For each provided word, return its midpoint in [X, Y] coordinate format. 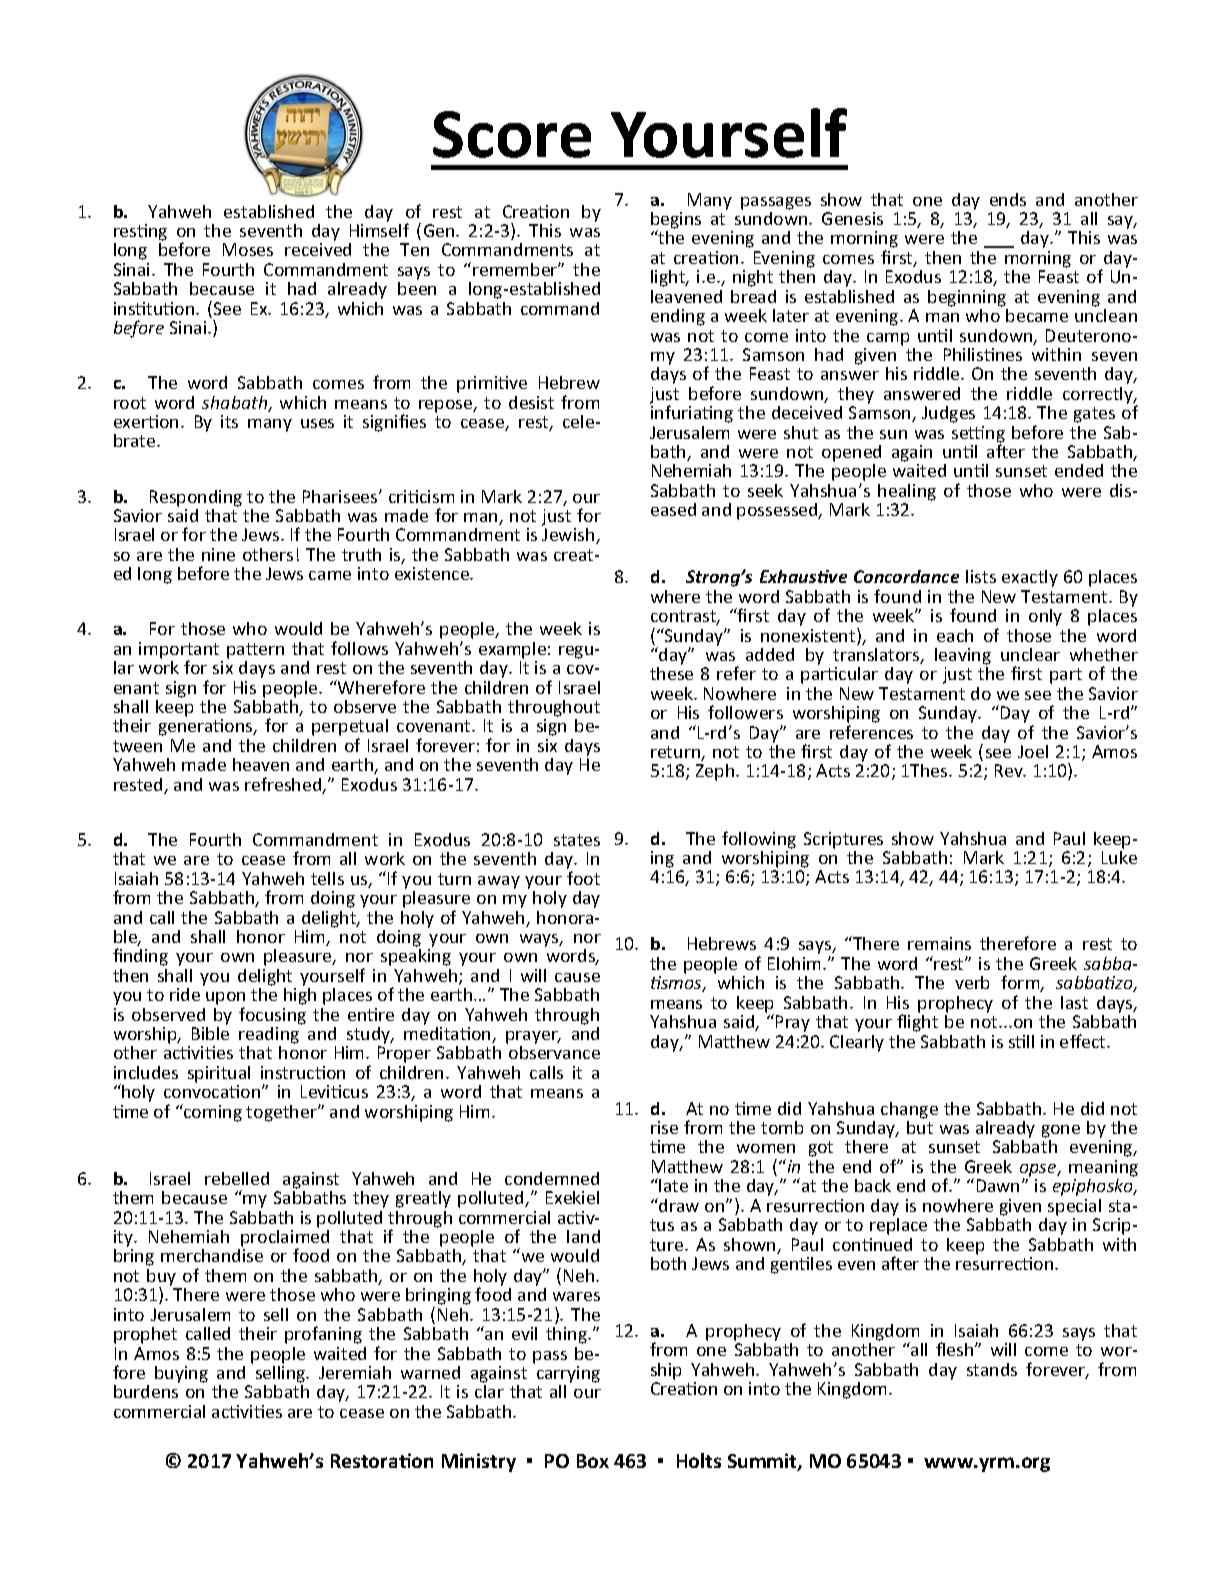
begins [676, 221]
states [577, 840]
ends [1008, 199]
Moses [248, 249]
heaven [261, 764]
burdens [146, 1391]
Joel [1033, 751]
